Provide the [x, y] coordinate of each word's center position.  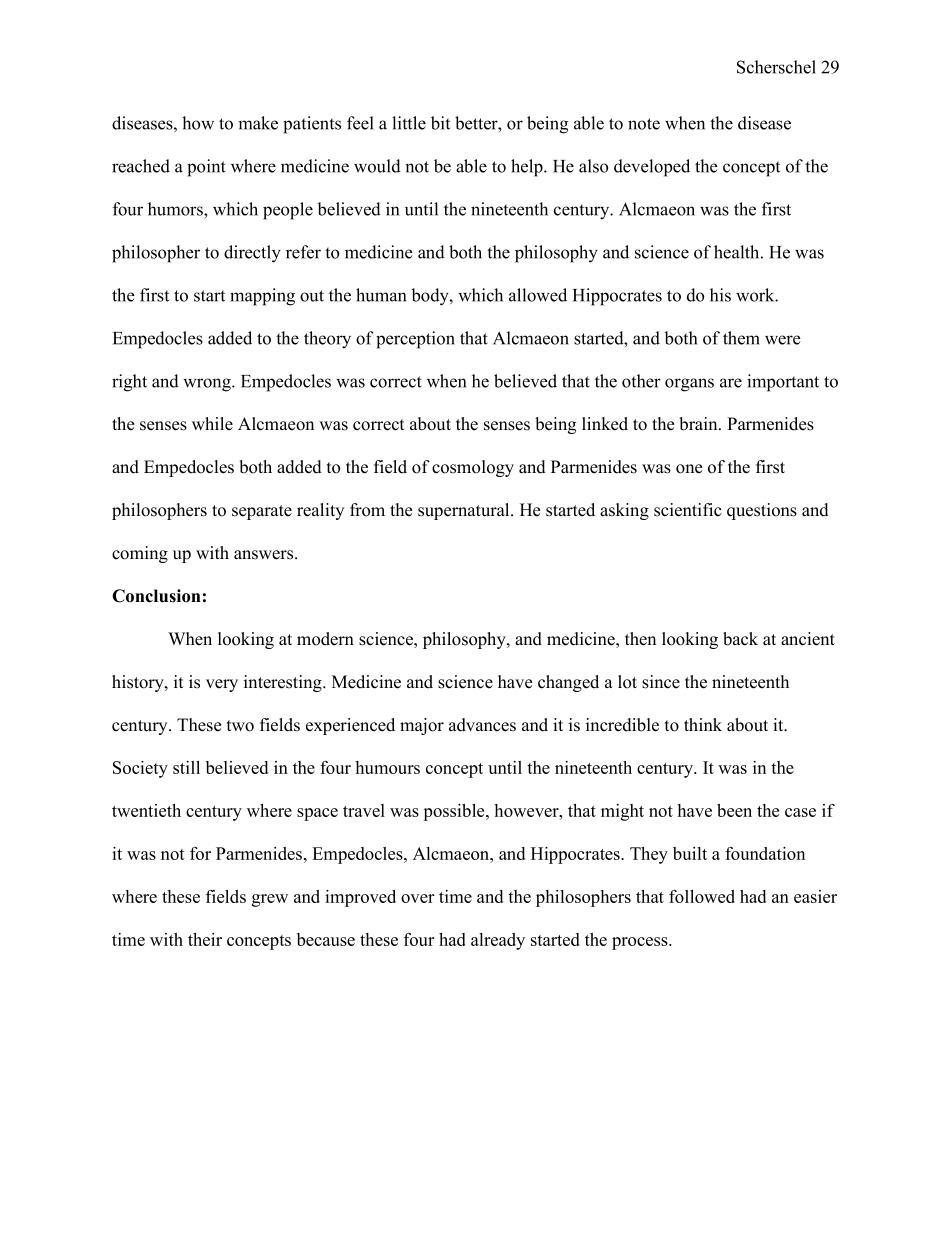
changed [568, 683]
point [206, 168]
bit [440, 123]
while [212, 424]
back [740, 639]
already [498, 941]
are [731, 383]
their [205, 939]
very [222, 685]
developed [652, 168]
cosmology [473, 468]
